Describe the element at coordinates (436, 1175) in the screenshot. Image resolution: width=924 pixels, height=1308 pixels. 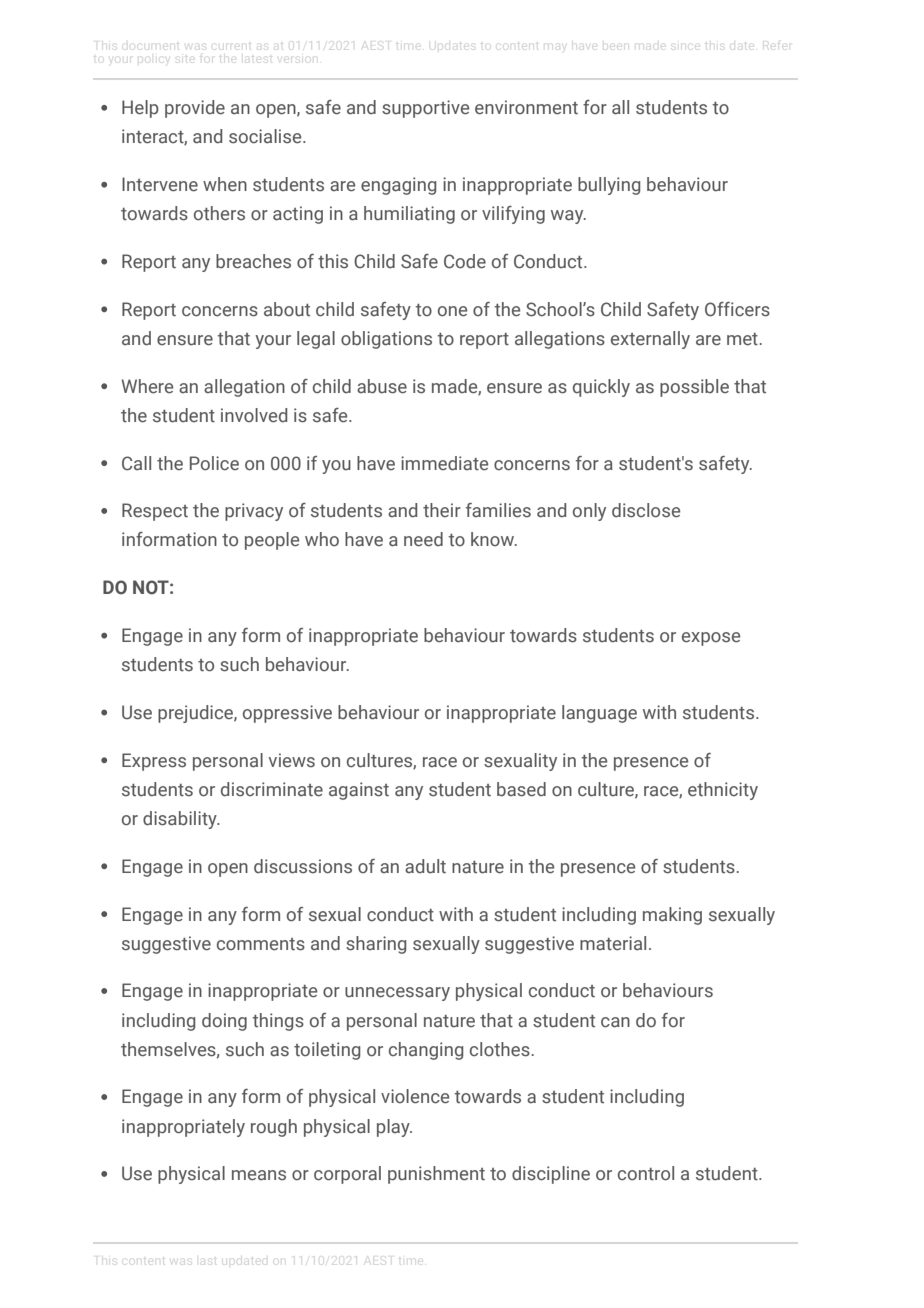
I see `punishment` at that location.
